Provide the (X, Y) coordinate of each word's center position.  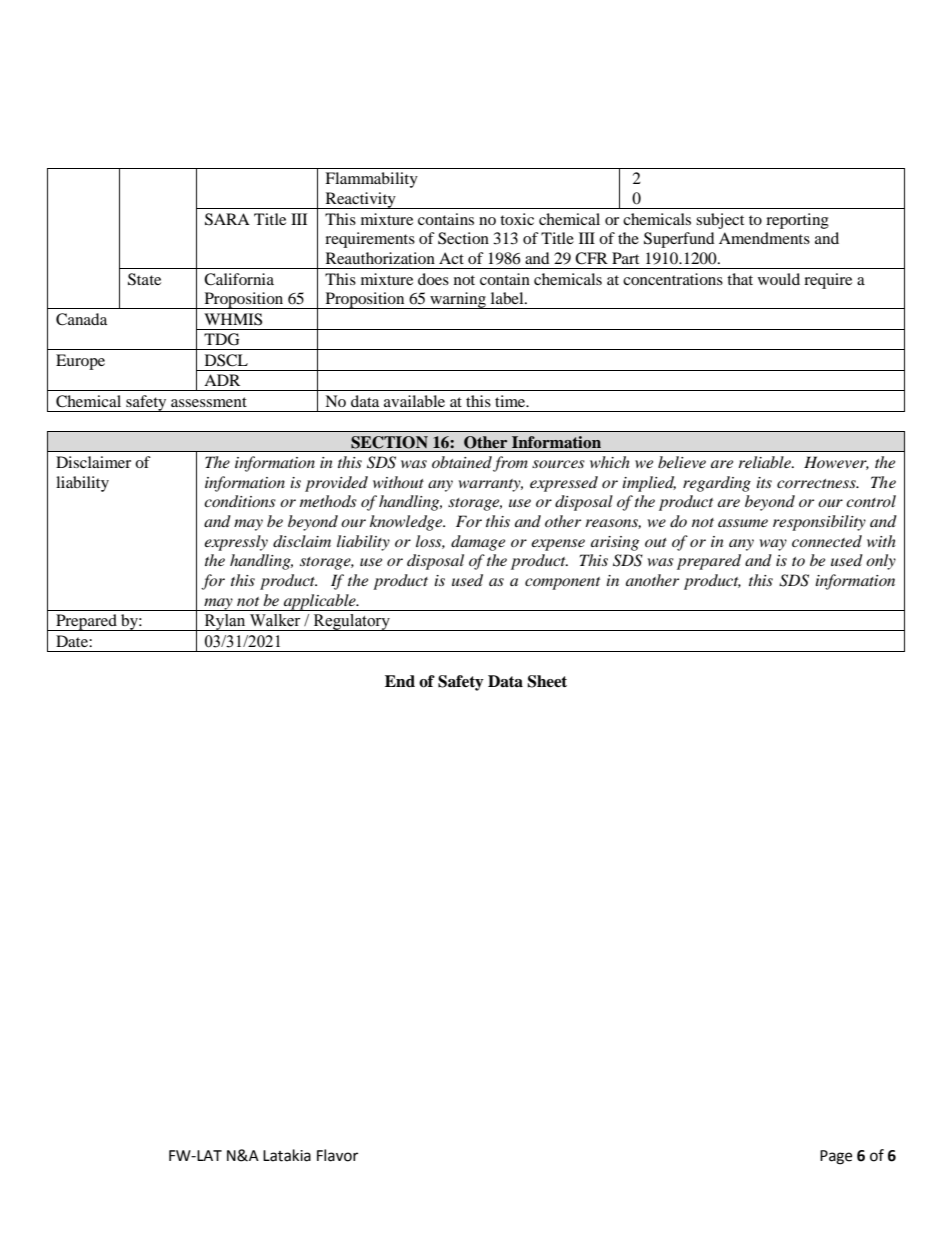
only (881, 562)
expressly (236, 543)
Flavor (337, 1155)
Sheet (547, 681)
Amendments (764, 238)
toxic (517, 219)
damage (478, 543)
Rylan (225, 622)
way (773, 545)
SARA (227, 219)
